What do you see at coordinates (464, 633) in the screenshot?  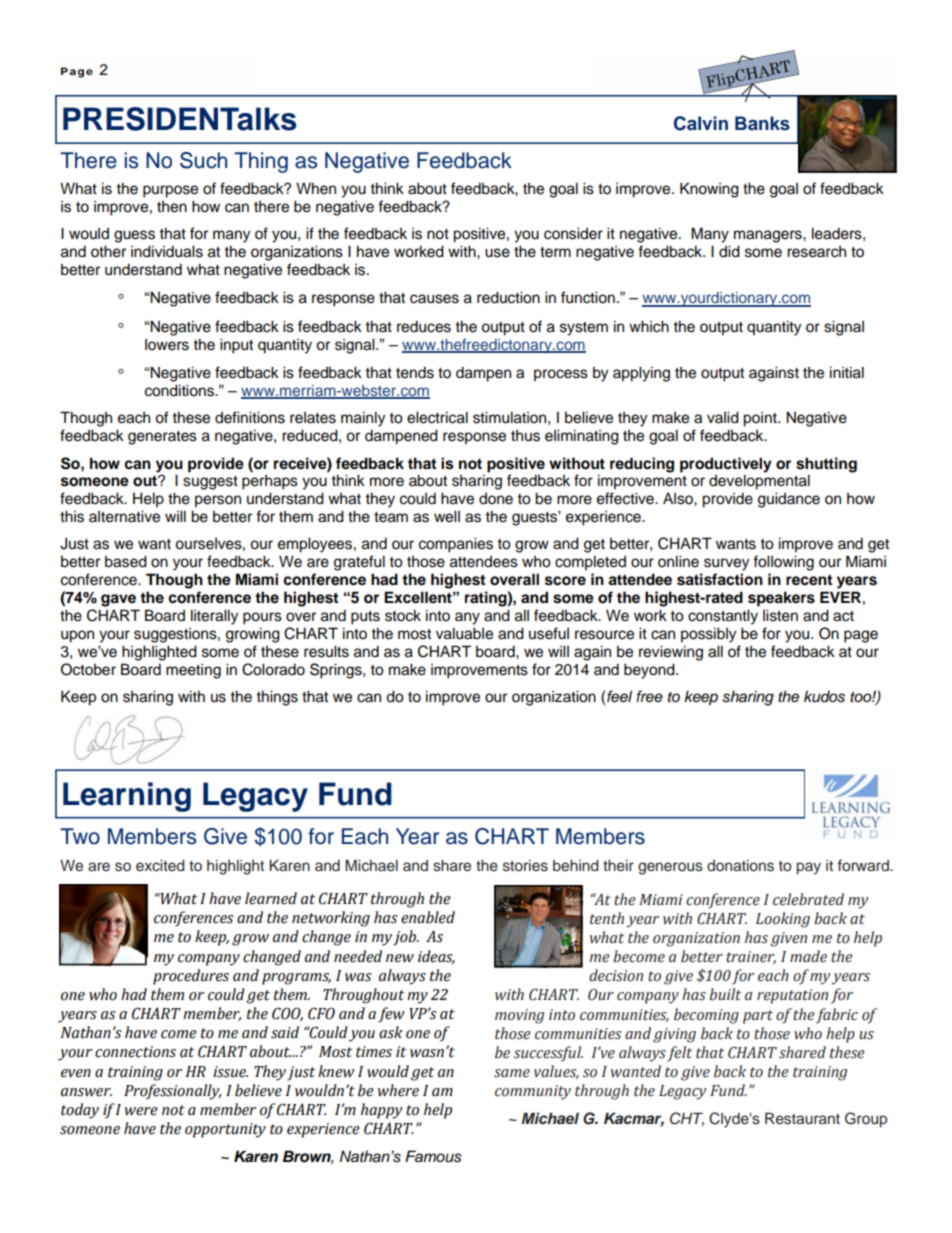 I see `valuable` at bounding box center [464, 633].
